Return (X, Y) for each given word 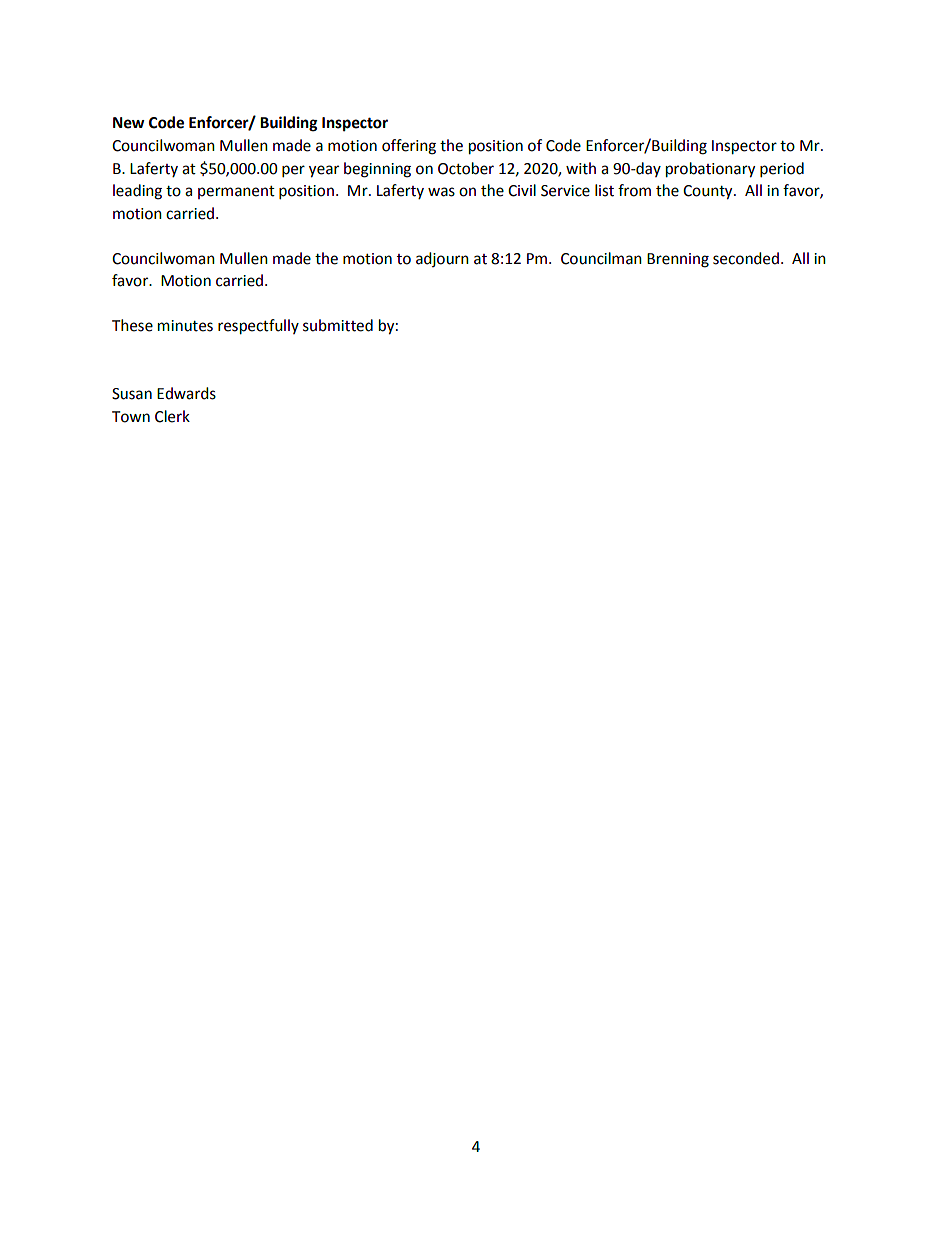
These (132, 325)
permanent (236, 192)
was (441, 192)
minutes (185, 326)
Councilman (601, 258)
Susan (132, 394)
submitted (338, 325)
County (709, 192)
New (129, 123)
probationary (710, 170)
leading (137, 192)
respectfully (258, 327)
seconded (746, 258)
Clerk (172, 416)
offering (409, 147)
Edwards (186, 393)
